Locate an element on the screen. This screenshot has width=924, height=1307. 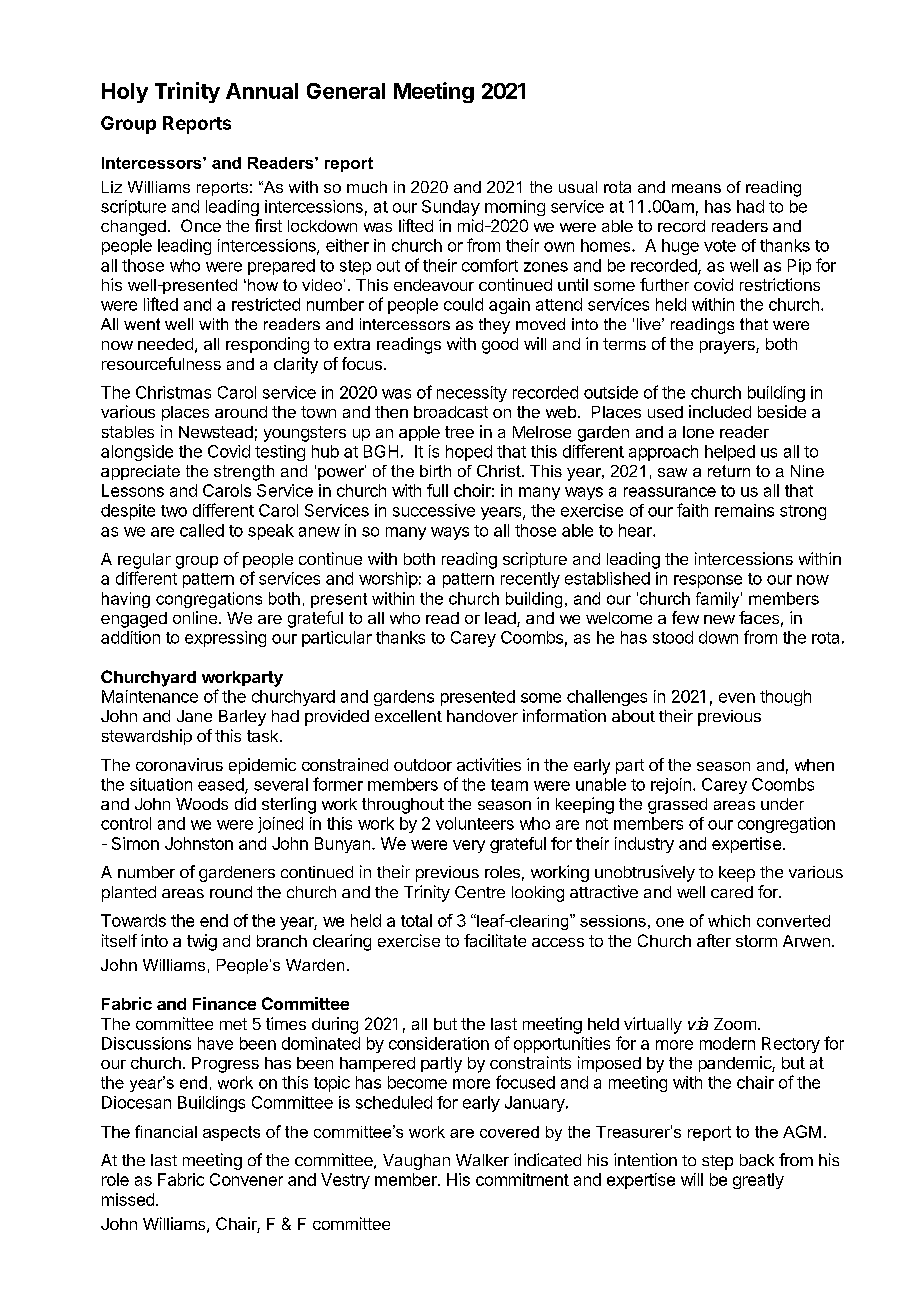
Centre is located at coordinates (480, 892).
